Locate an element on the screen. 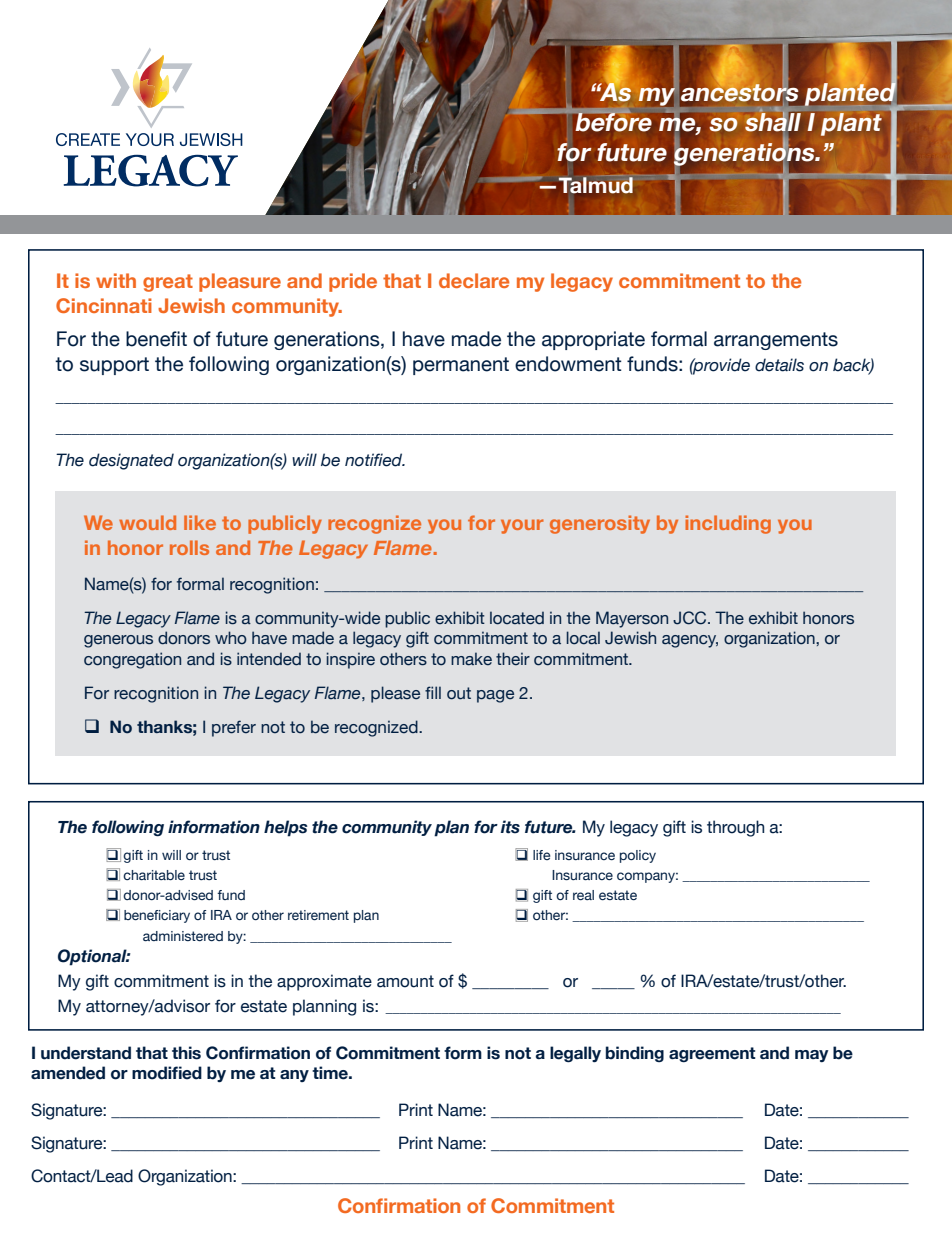 The width and height of the screenshot is (952, 1233). designated is located at coordinates (131, 461).
